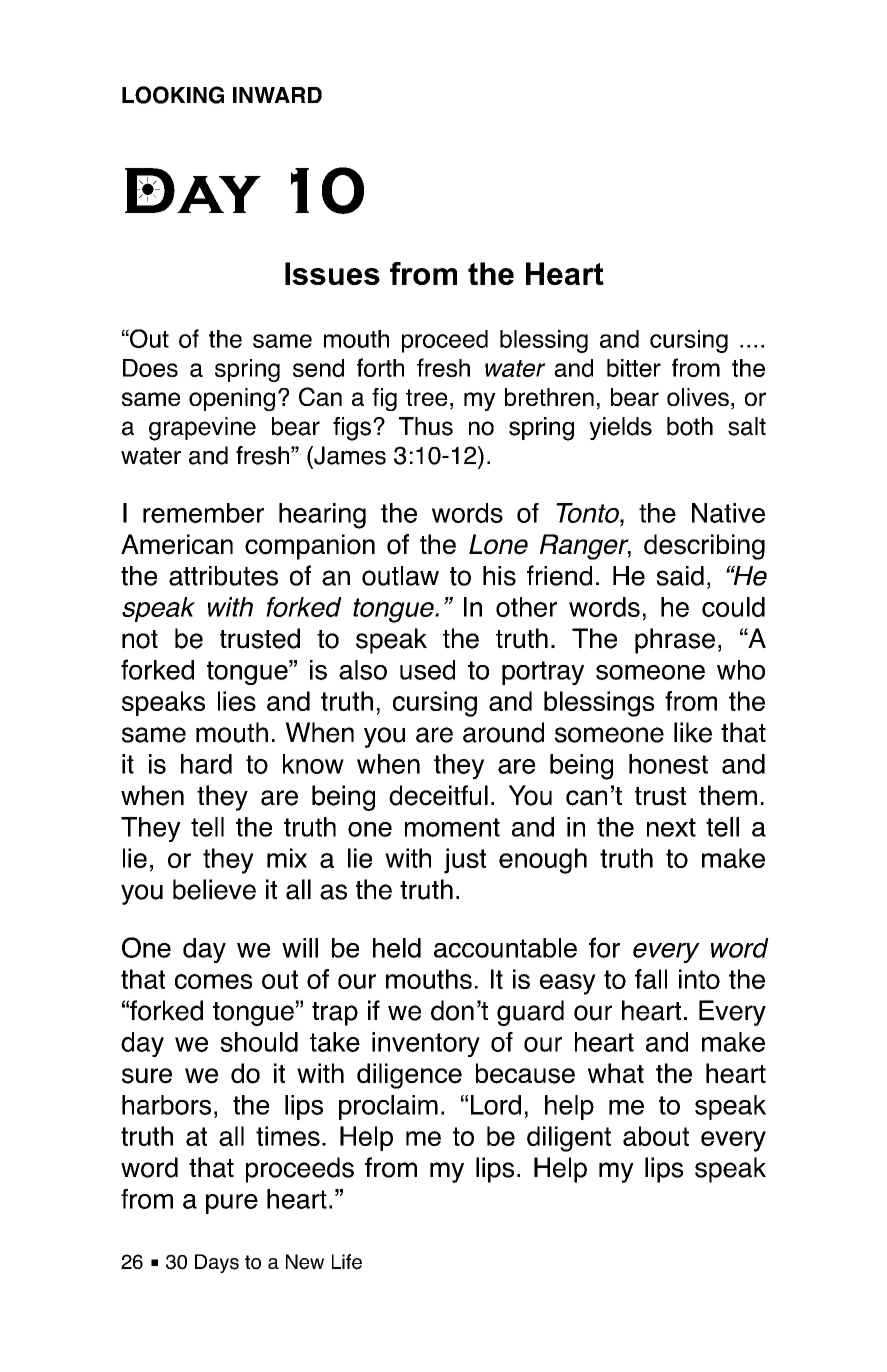  What do you see at coordinates (203, 513) in the screenshot?
I see `remember` at bounding box center [203, 513].
